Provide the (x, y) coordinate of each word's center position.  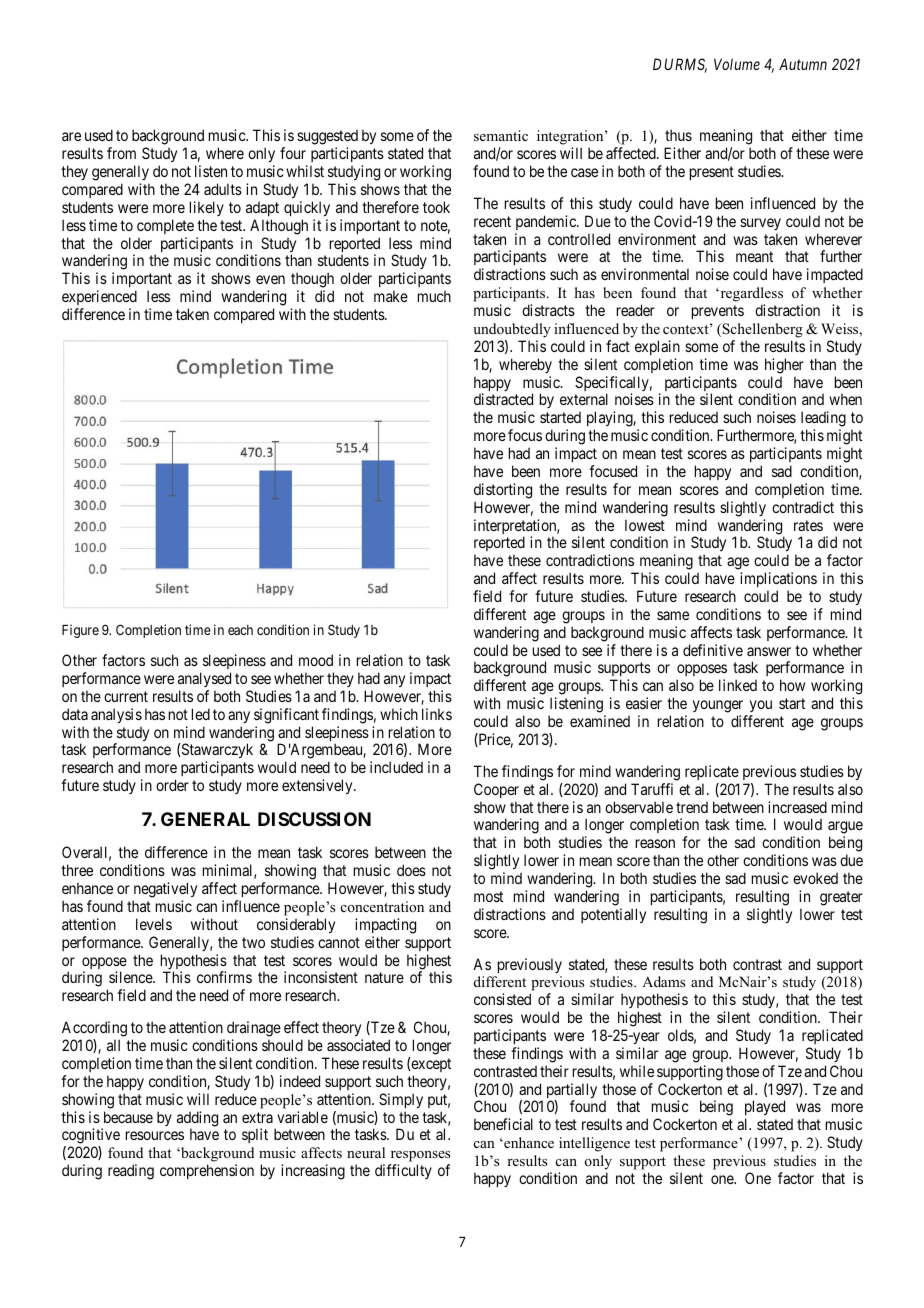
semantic (501, 135)
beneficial (503, 1124)
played (765, 1109)
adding (197, 1120)
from (121, 153)
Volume (737, 64)
